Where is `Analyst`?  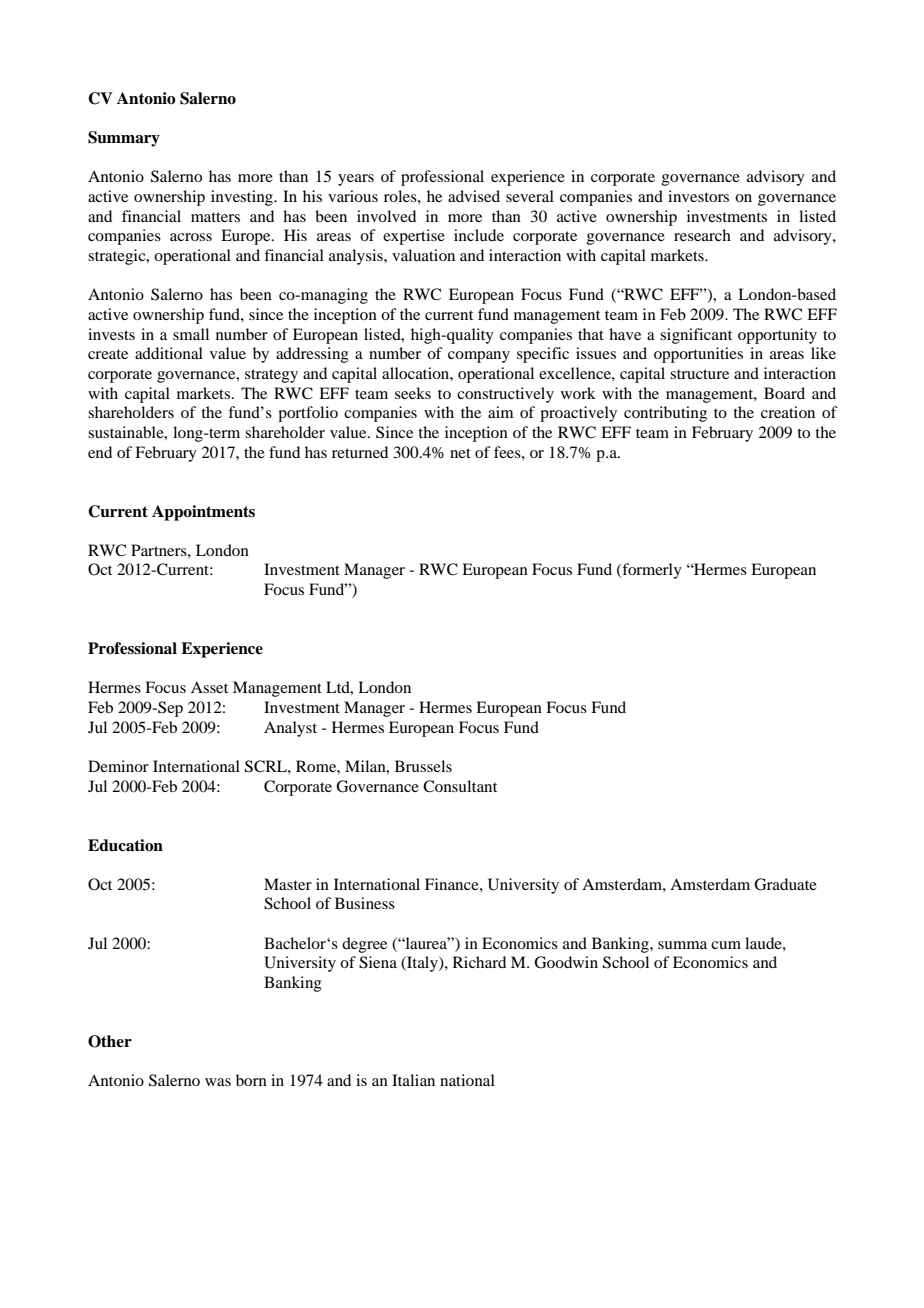 Analyst is located at coordinates (290, 729).
